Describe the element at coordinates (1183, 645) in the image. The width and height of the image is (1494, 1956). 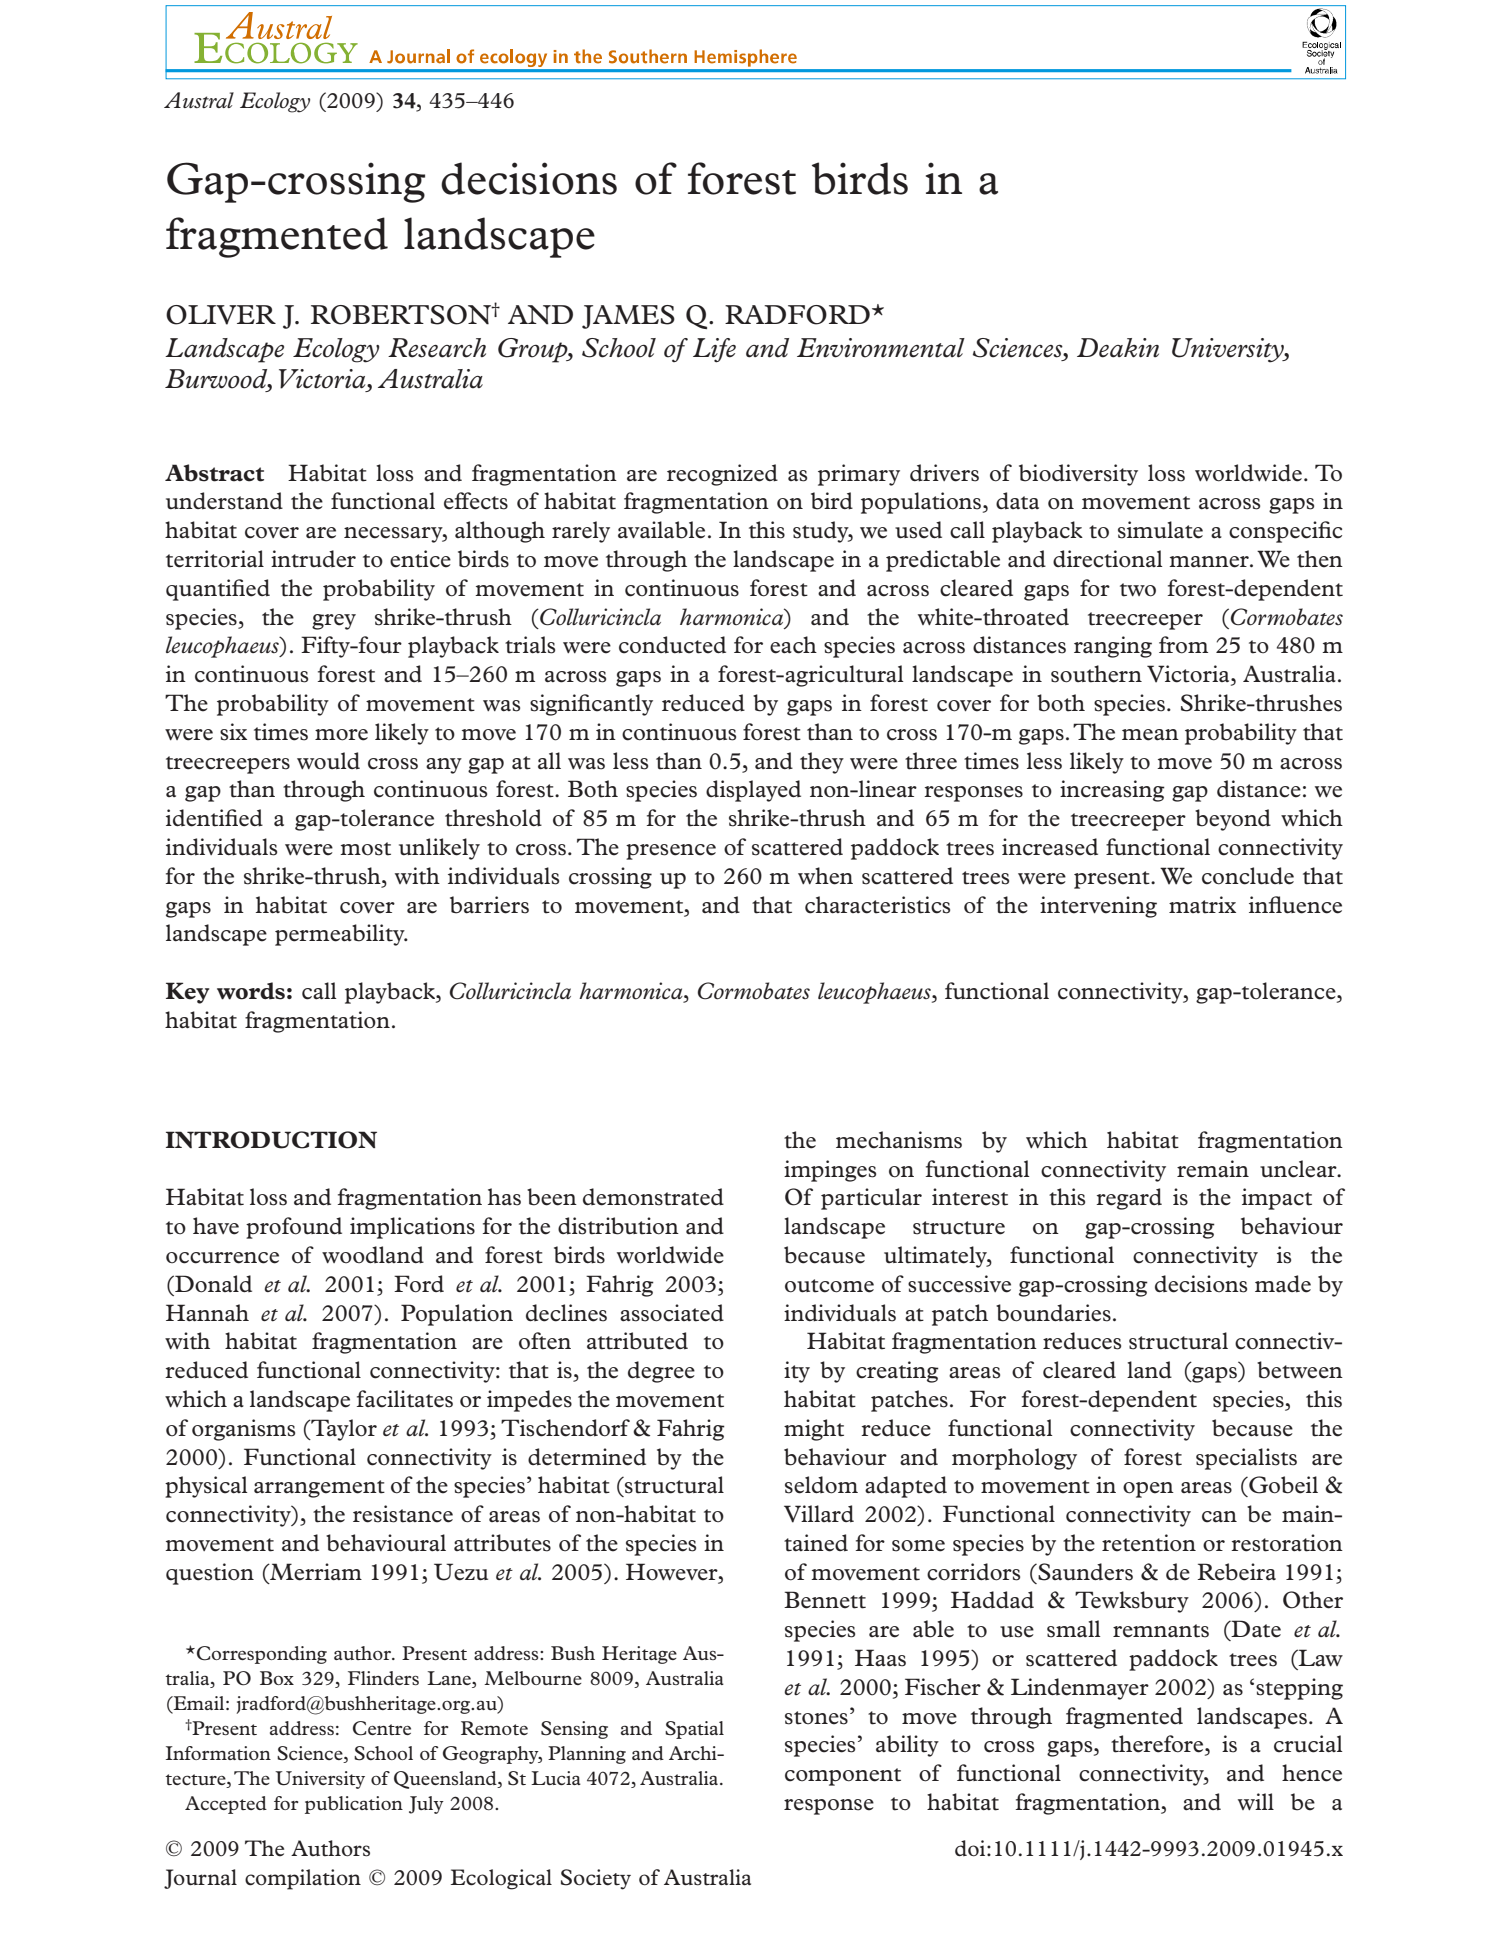
I see `from` at that location.
